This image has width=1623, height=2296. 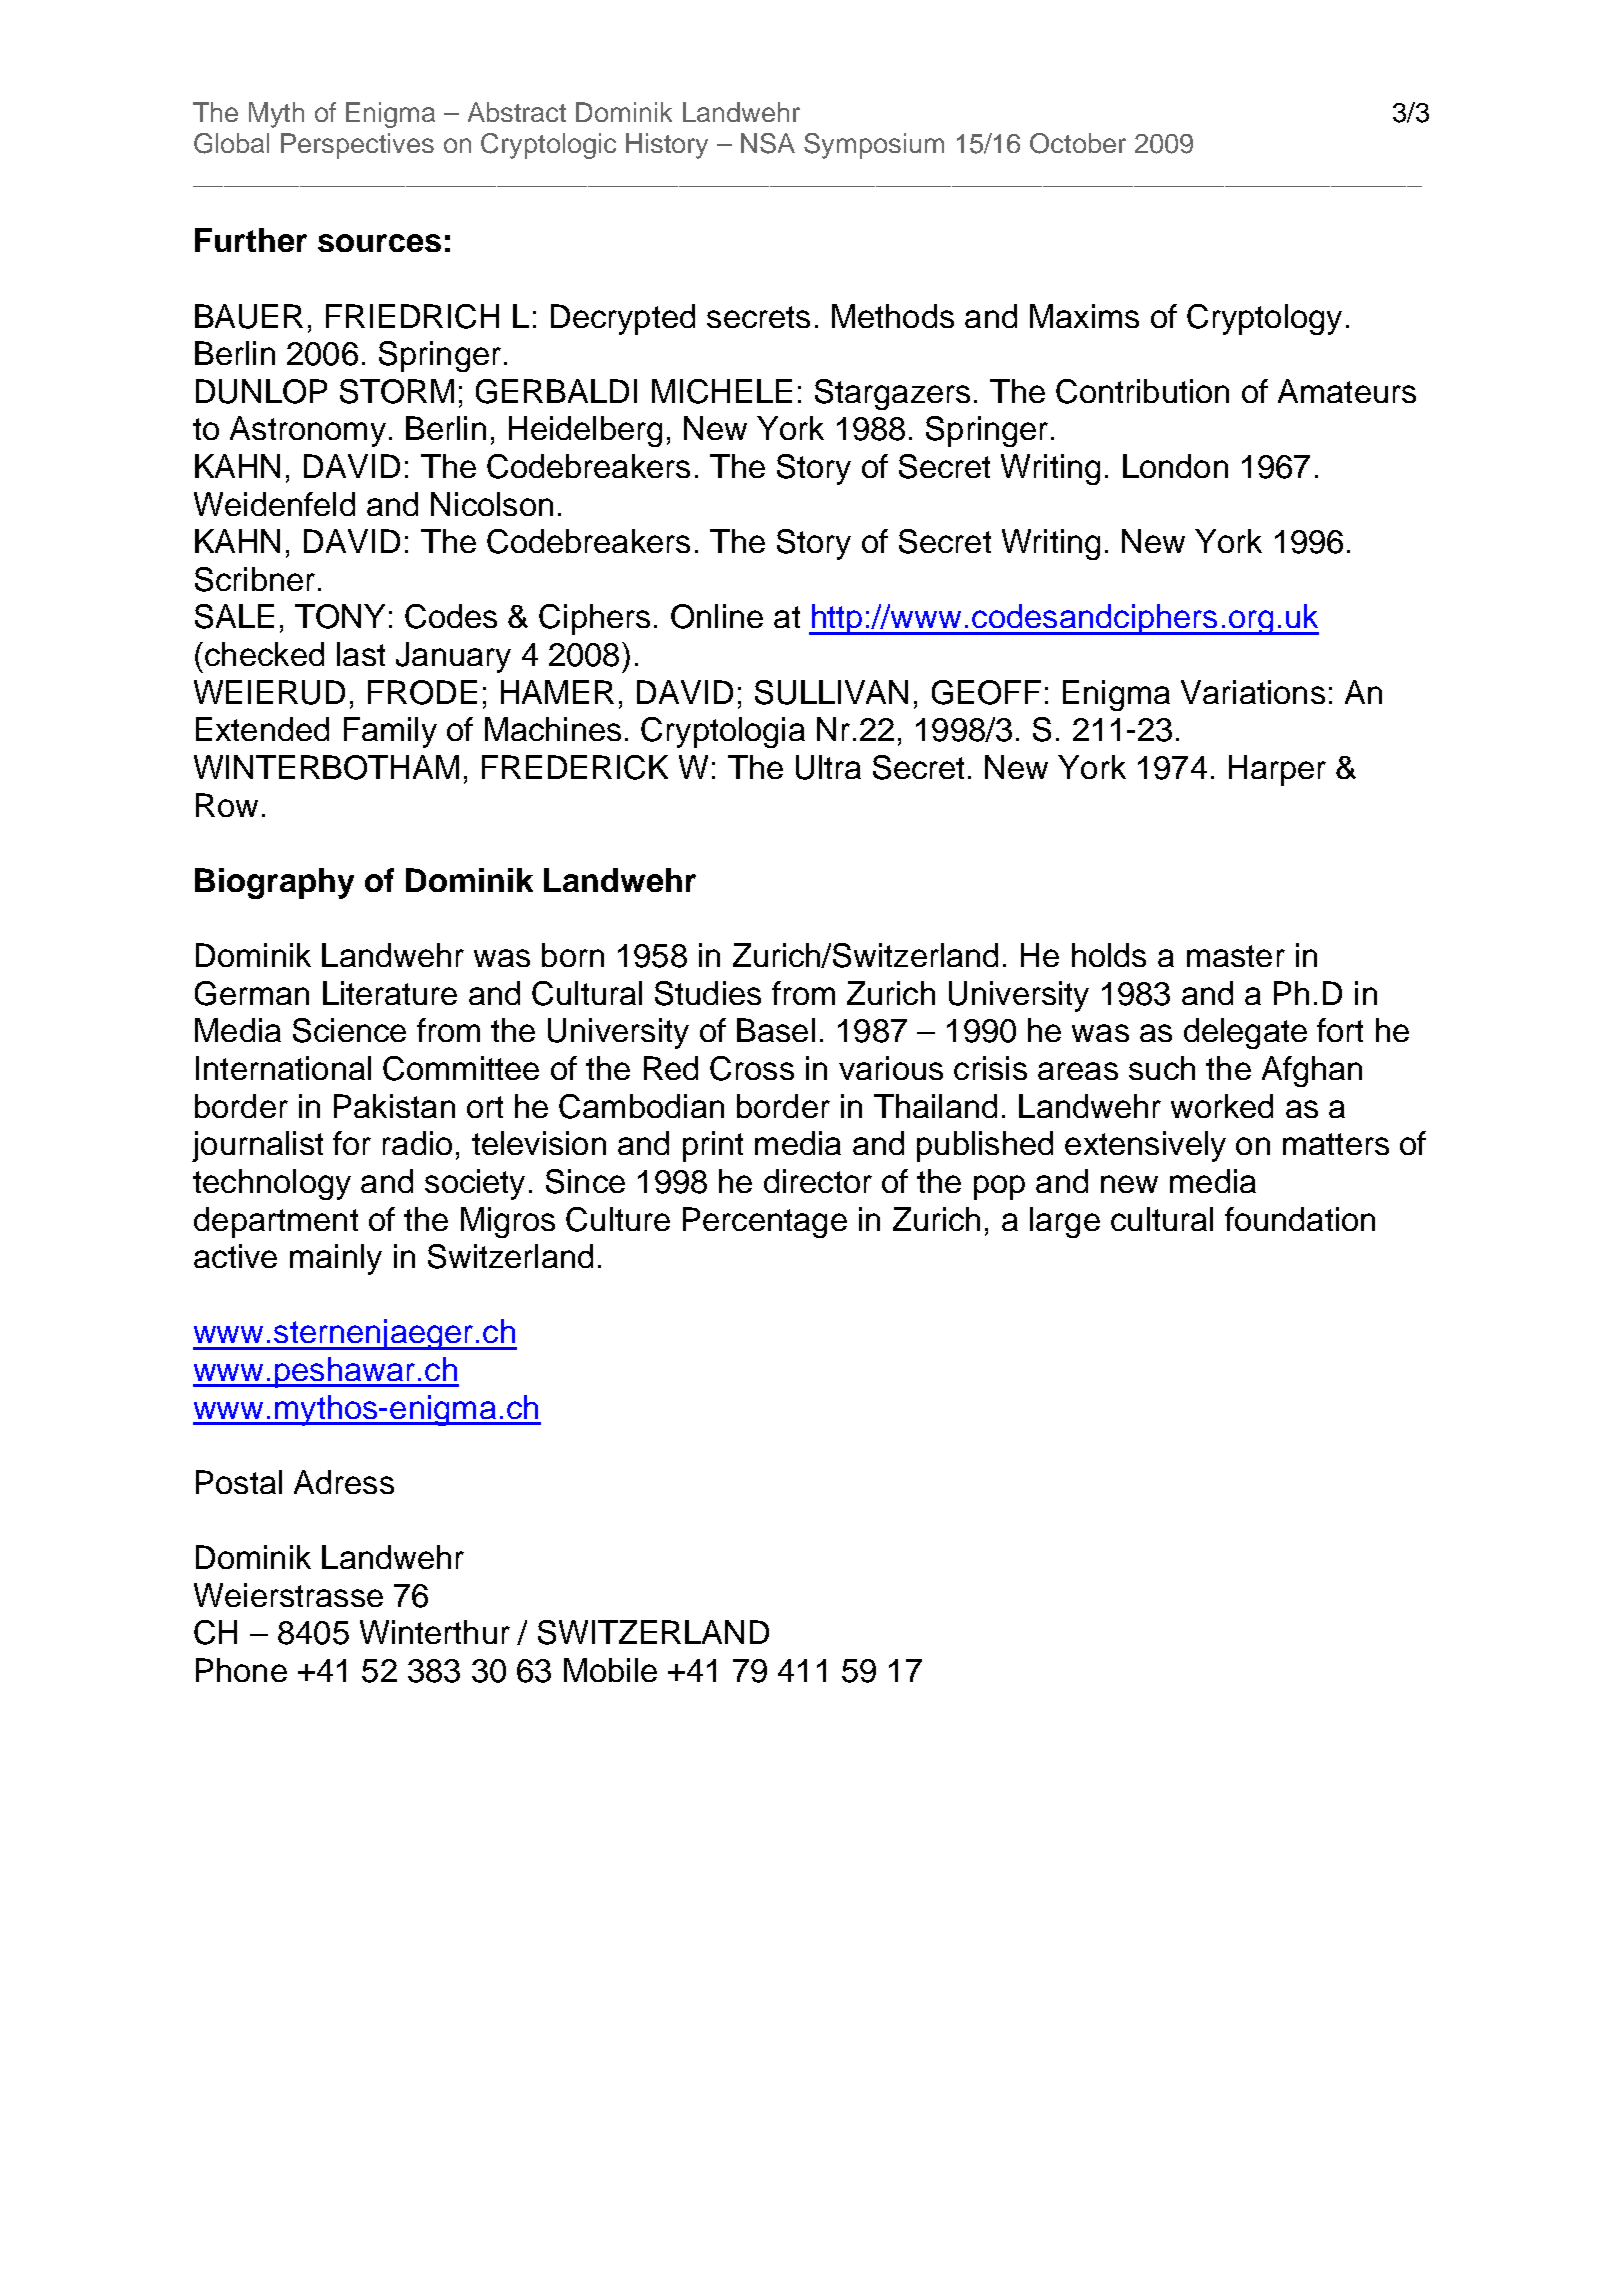 What do you see at coordinates (1222, 1106) in the image?
I see `worked` at bounding box center [1222, 1106].
